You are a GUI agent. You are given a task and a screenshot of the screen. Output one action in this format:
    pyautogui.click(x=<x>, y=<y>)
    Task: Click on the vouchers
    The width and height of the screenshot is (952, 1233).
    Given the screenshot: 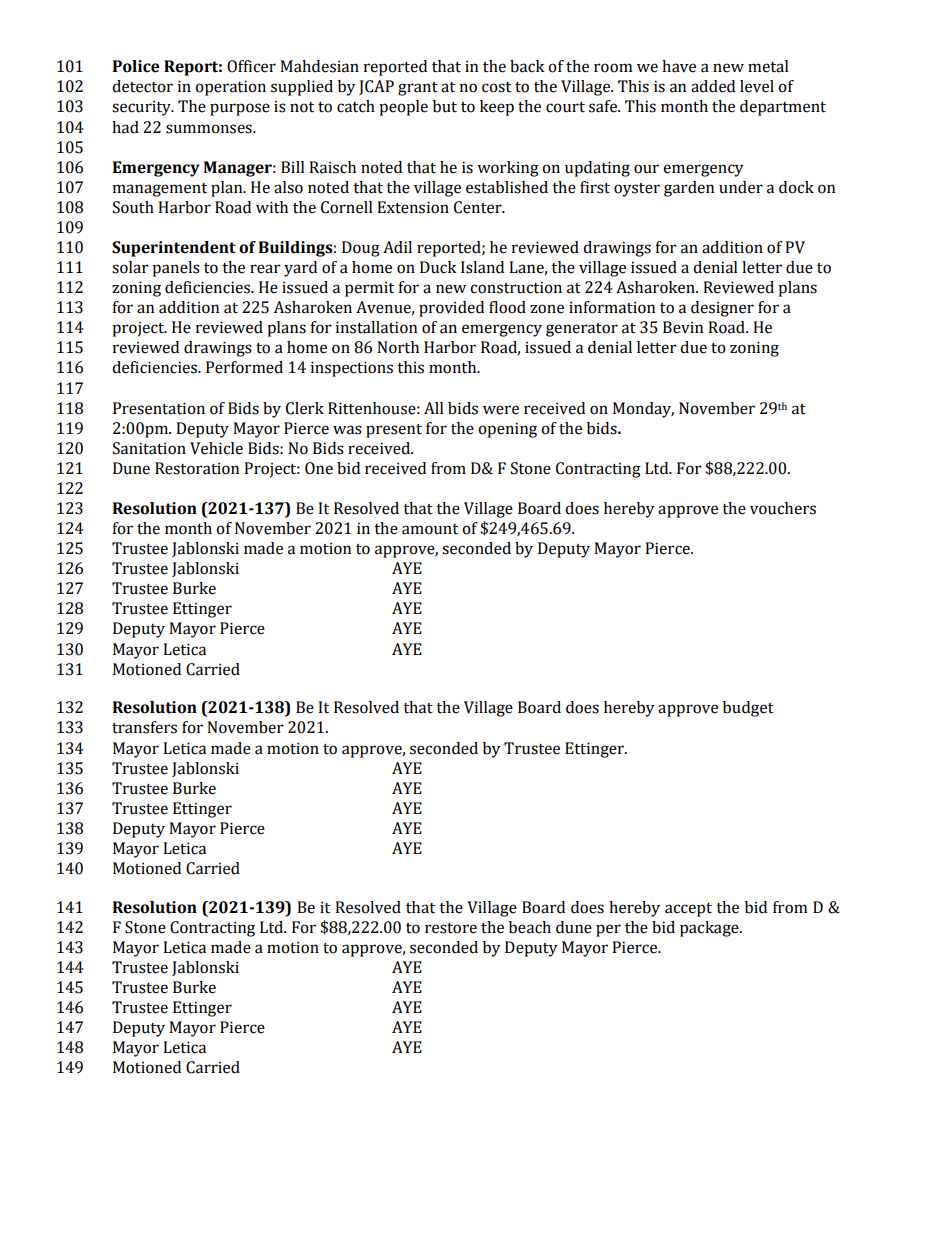 What is the action you would take?
    pyautogui.click(x=783, y=508)
